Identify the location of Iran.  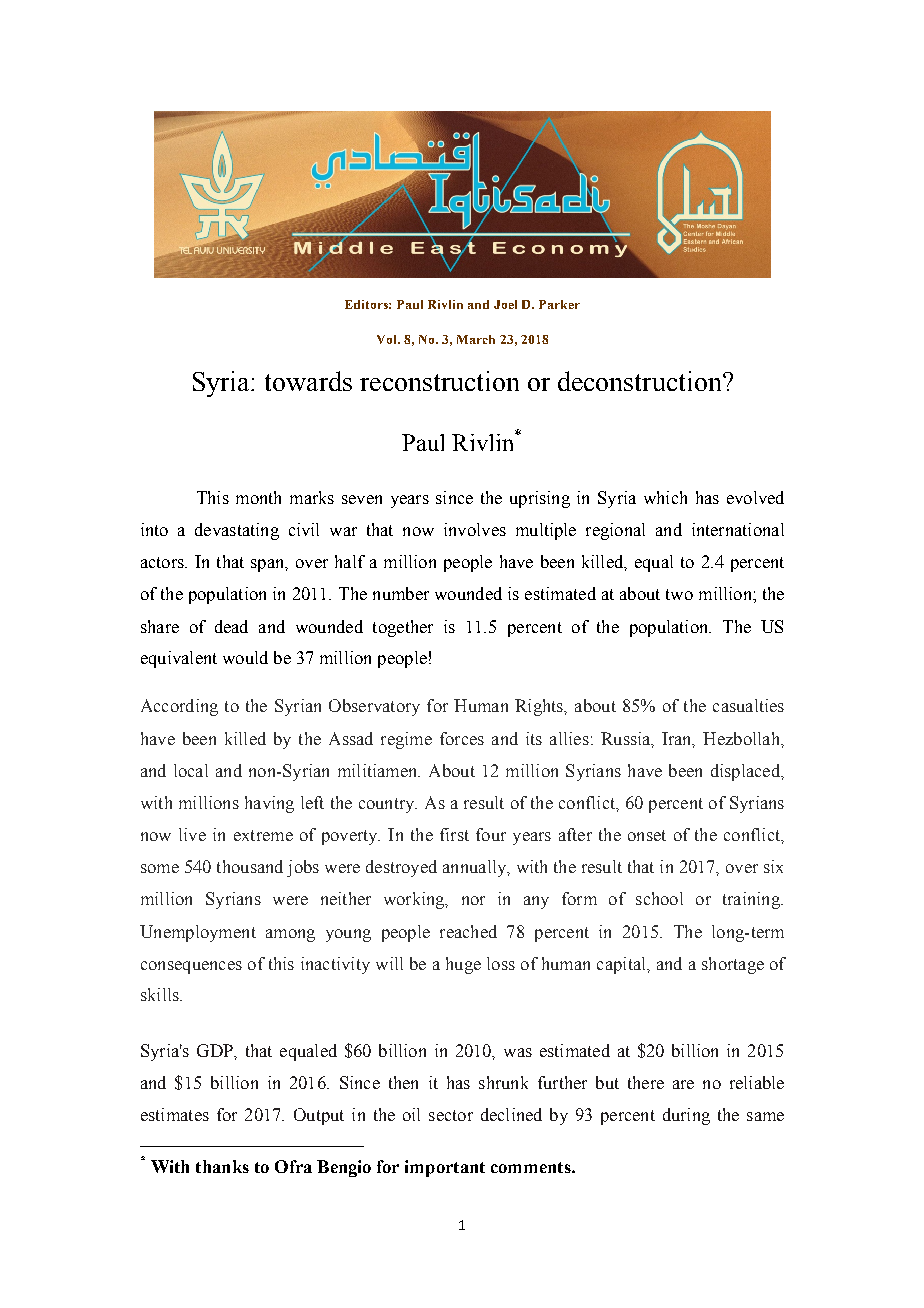
(678, 739).
